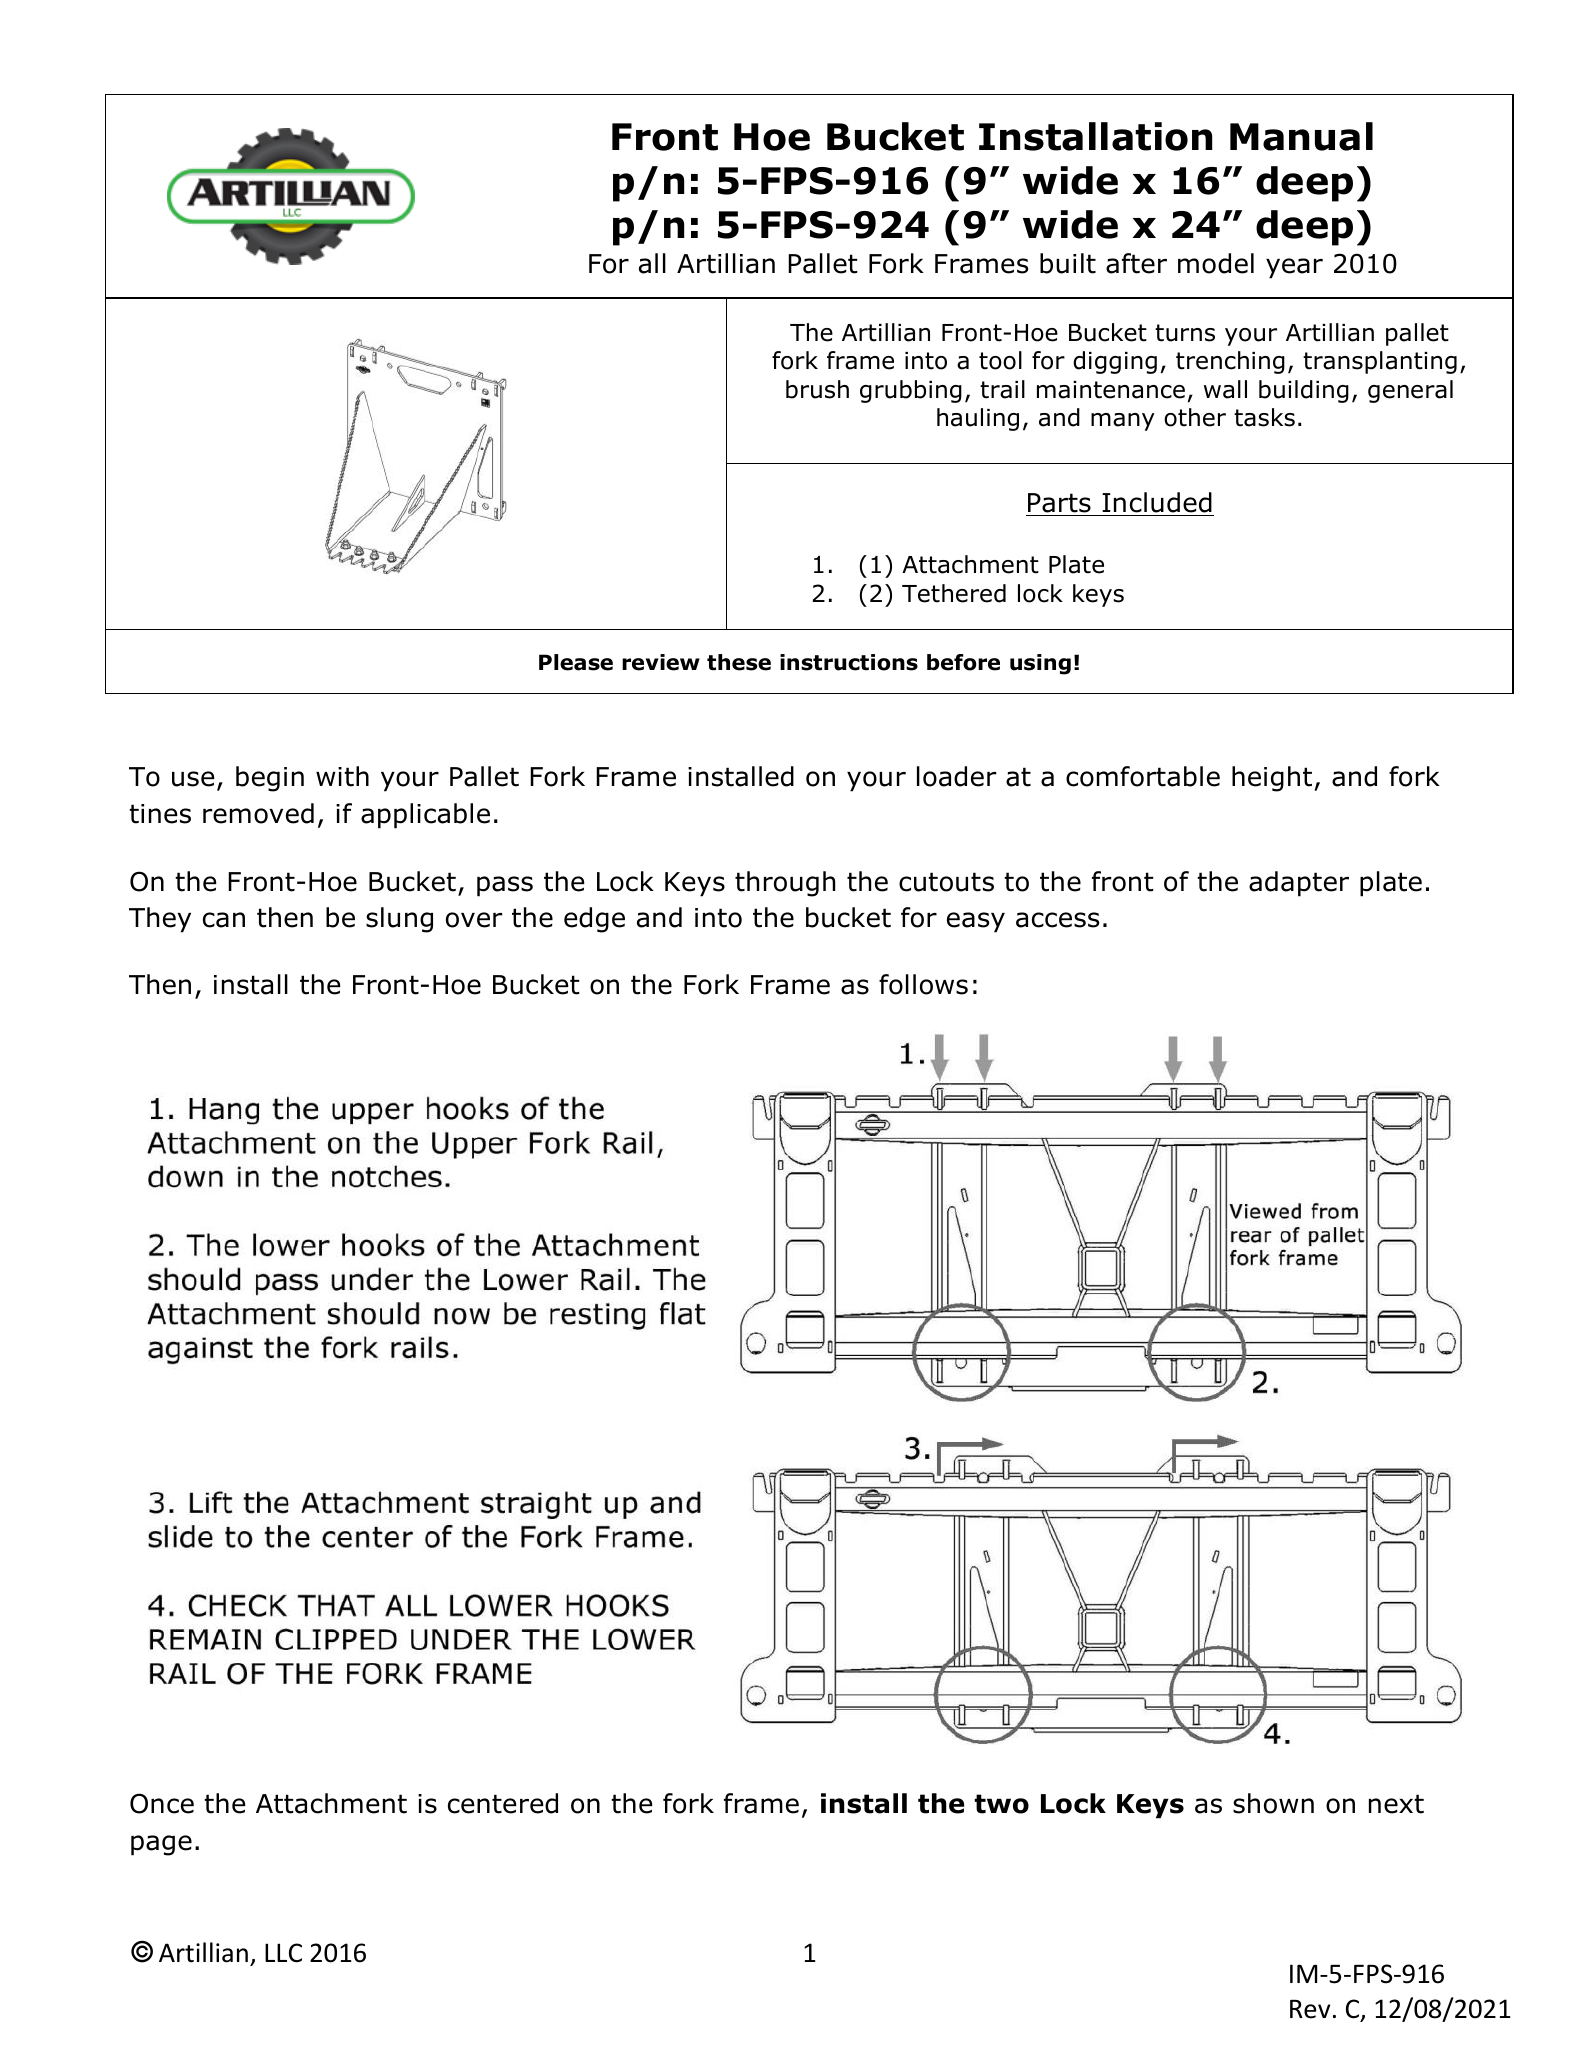 This document has width=1595, height=2064. What do you see at coordinates (224, 920) in the document?
I see `can` at bounding box center [224, 920].
